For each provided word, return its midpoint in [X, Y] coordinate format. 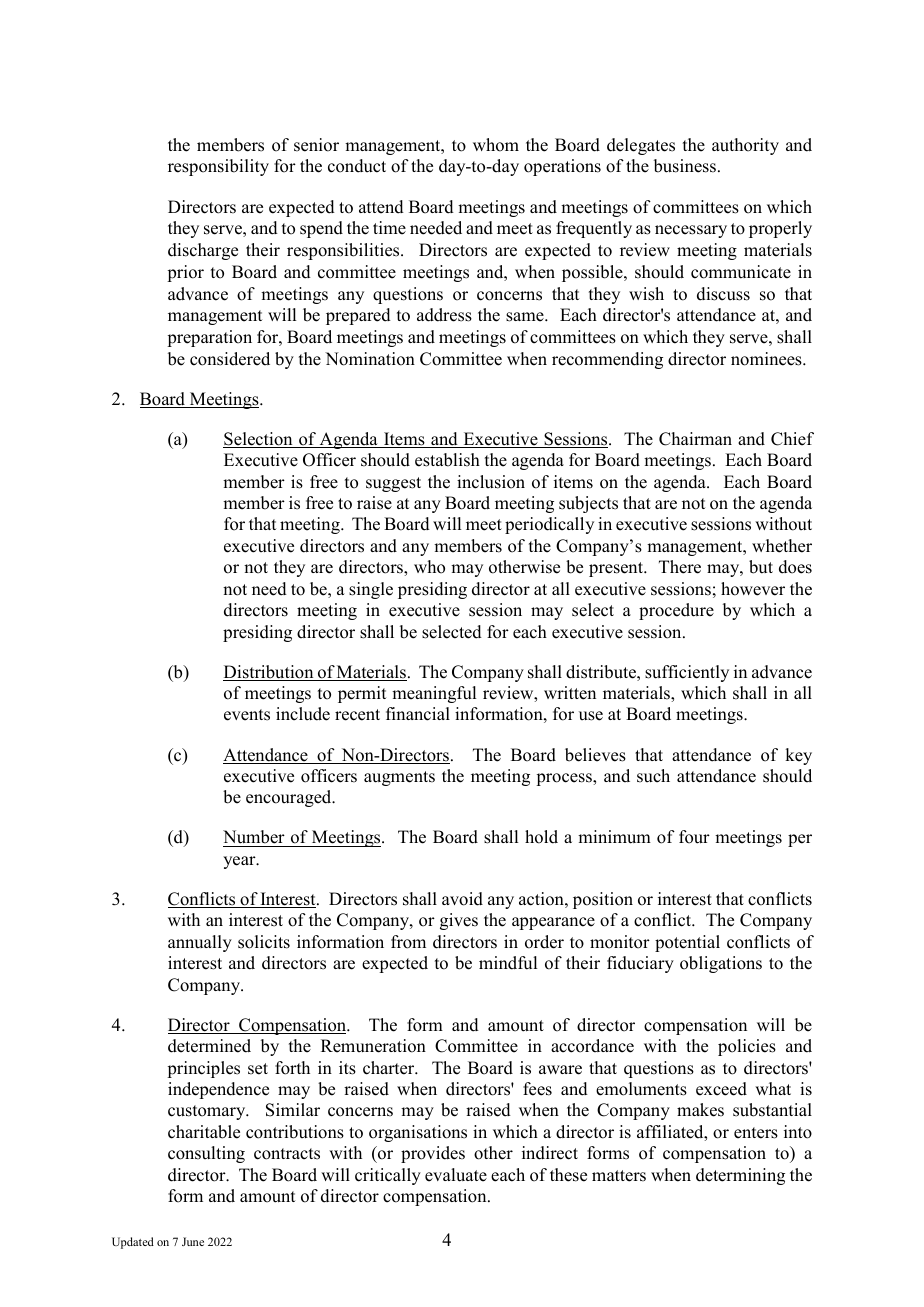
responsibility [218, 167]
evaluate [456, 1175]
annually [200, 943]
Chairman [695, 439]
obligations [721, 964]
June [193, 1241]
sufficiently [687, 673]
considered [230, 359]
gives [459, 921]
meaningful [434, 694]
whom [496, 145]
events [247, 715]
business [686, 166]
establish [447, 460]
